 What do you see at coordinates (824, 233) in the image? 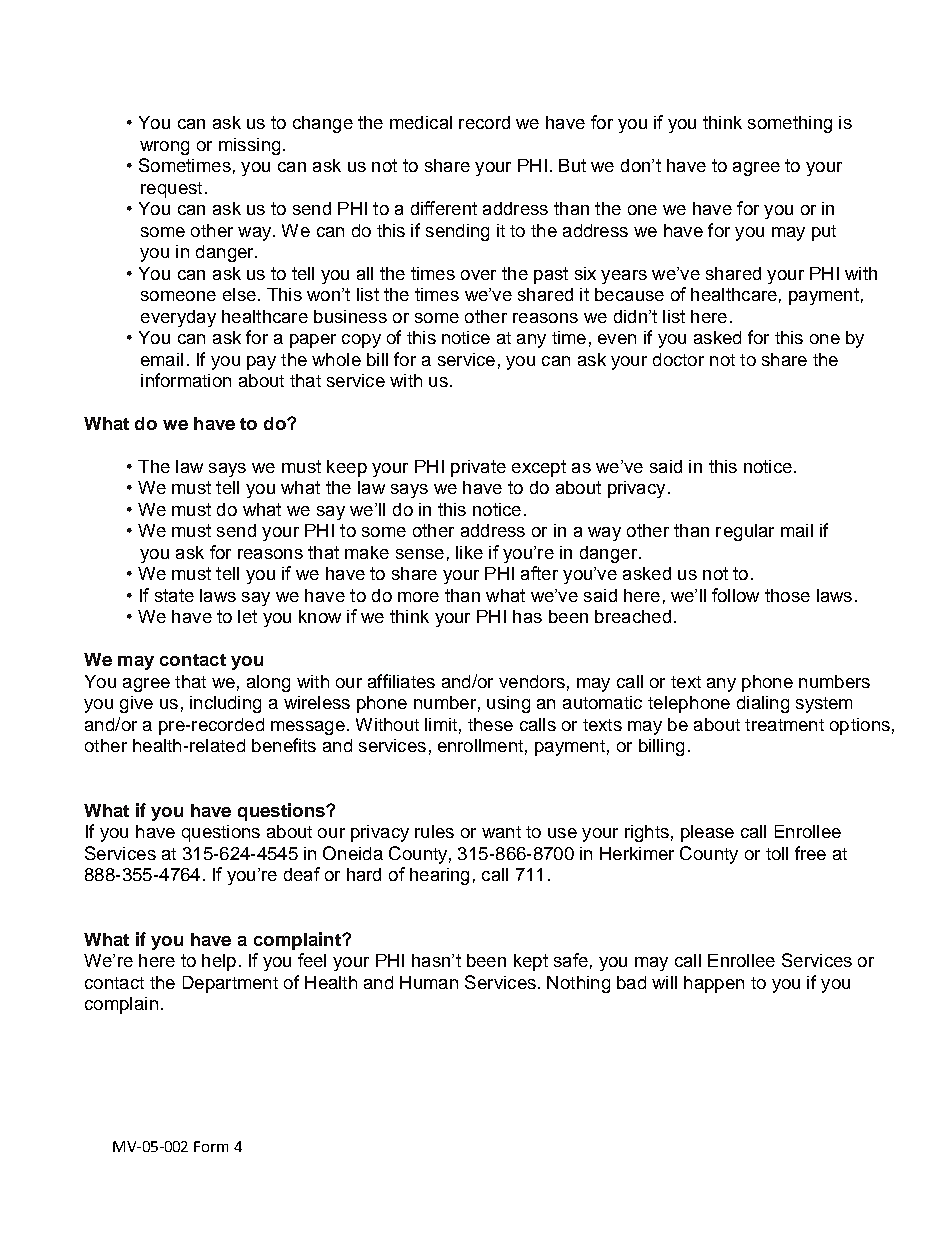
I see `put` at bounding box center [824, 233].
